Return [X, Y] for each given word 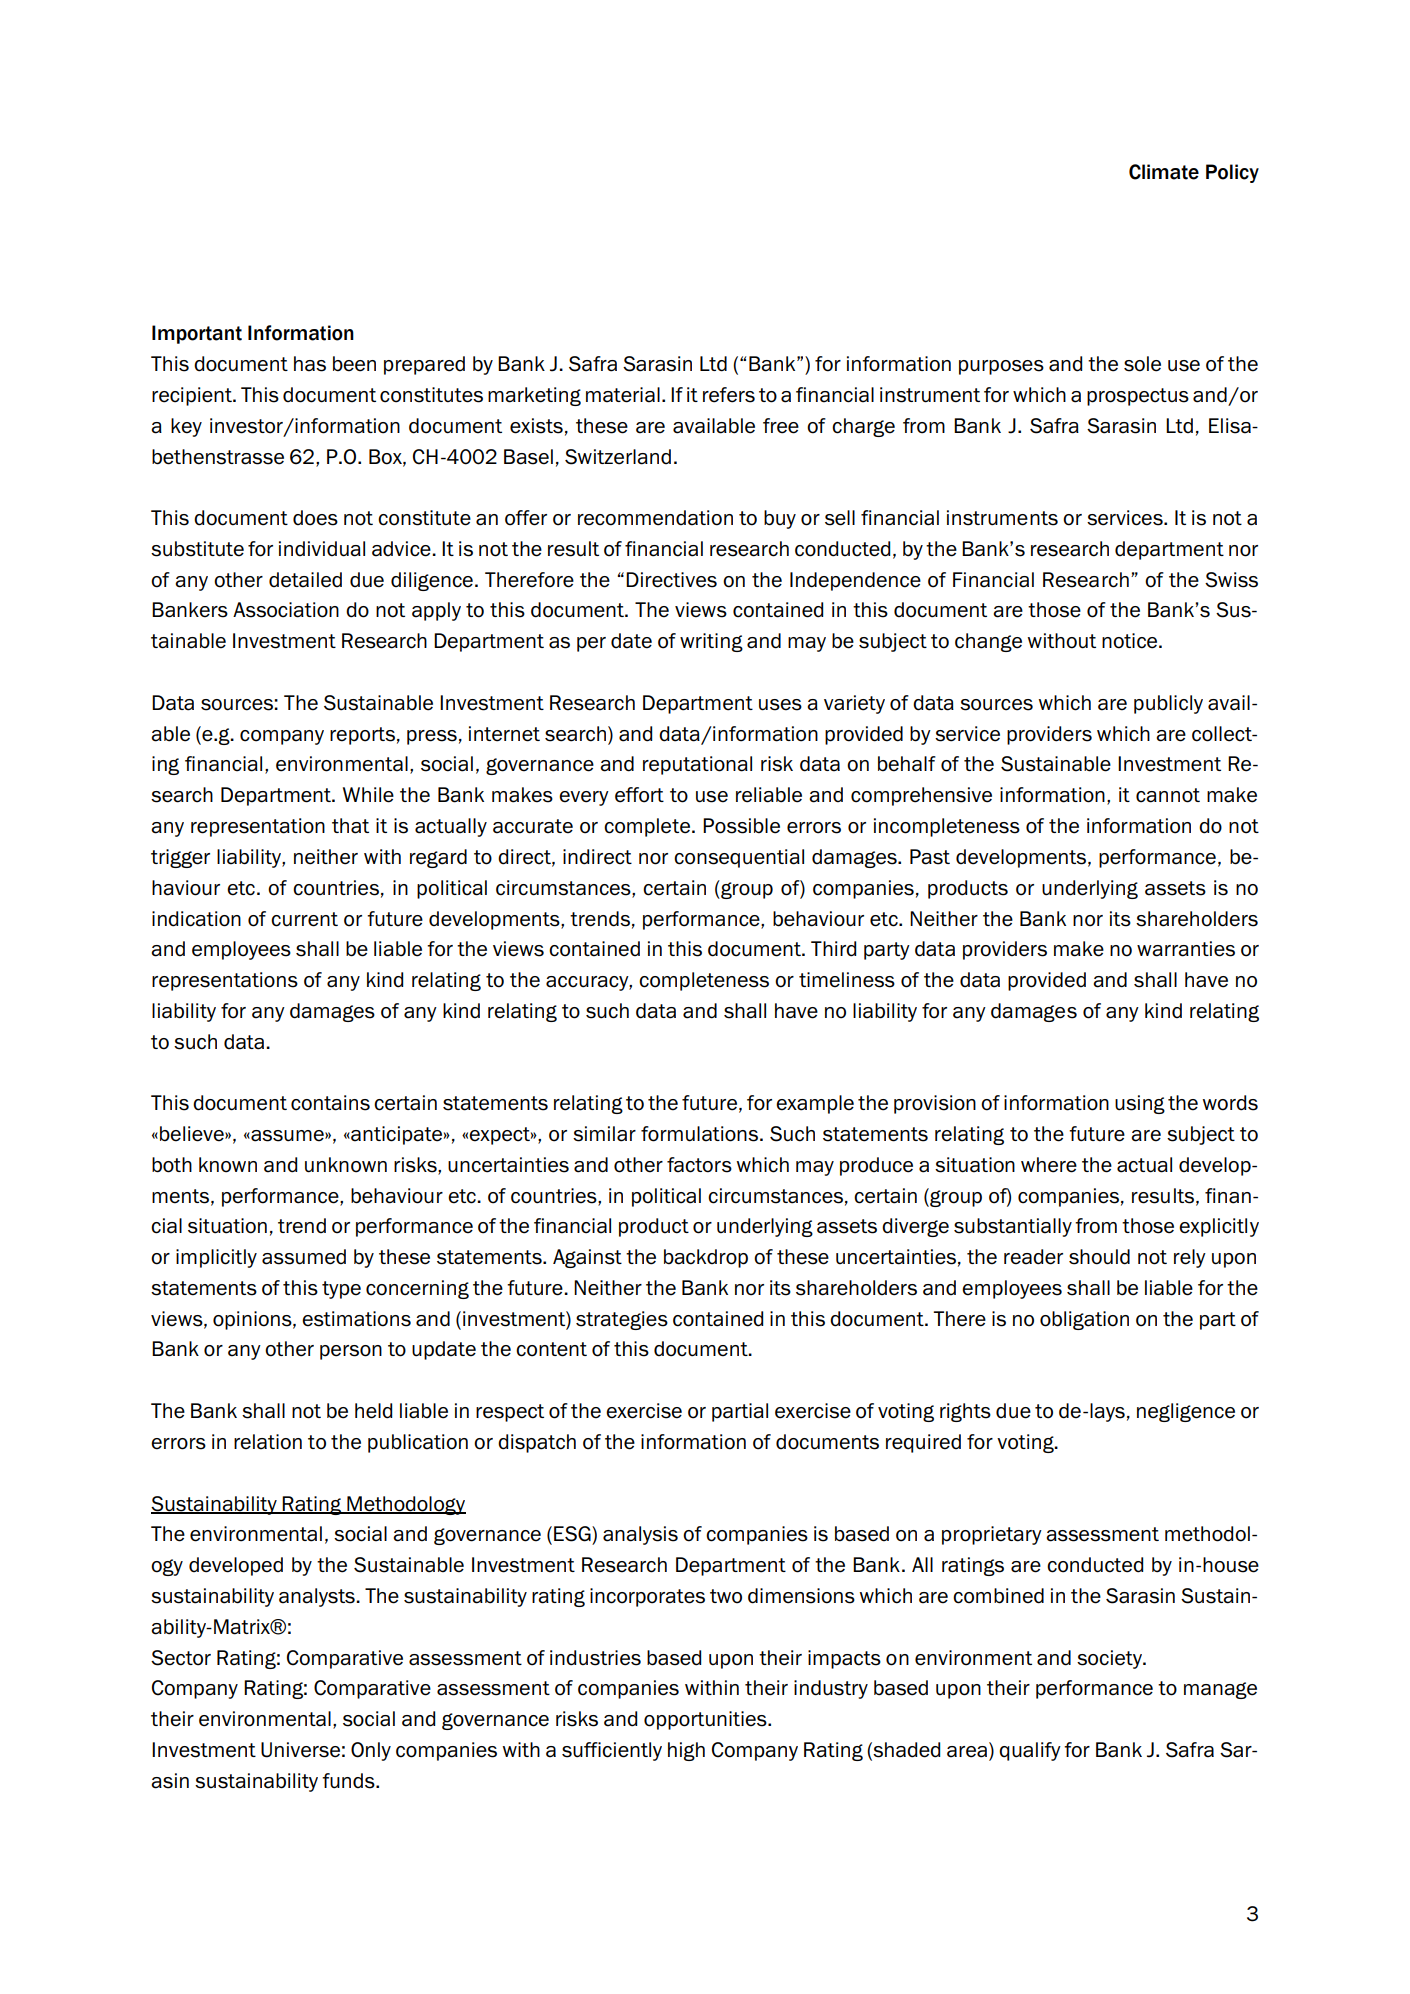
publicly [1168, 704]
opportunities [706, 1720]
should [1099, 1257]
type [341, 1290]
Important [197, 334]
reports [362, 736]
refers [729, 395]
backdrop [706, 1258]
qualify [1030, 1751]
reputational [697, 765]
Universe [300, 1750]
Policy [1232, 173]
